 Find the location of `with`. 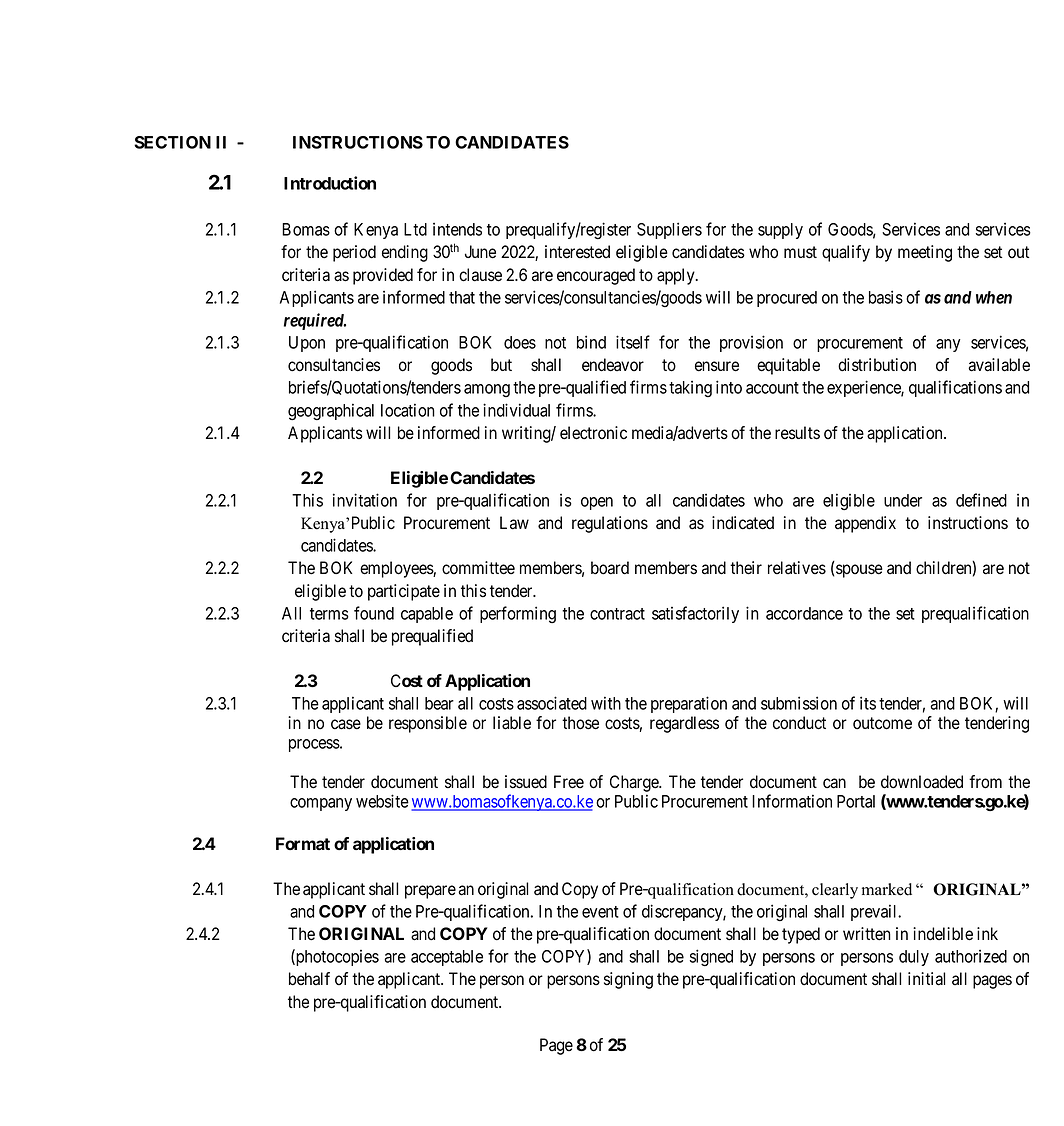

with is located at coordinates (606, 703).
